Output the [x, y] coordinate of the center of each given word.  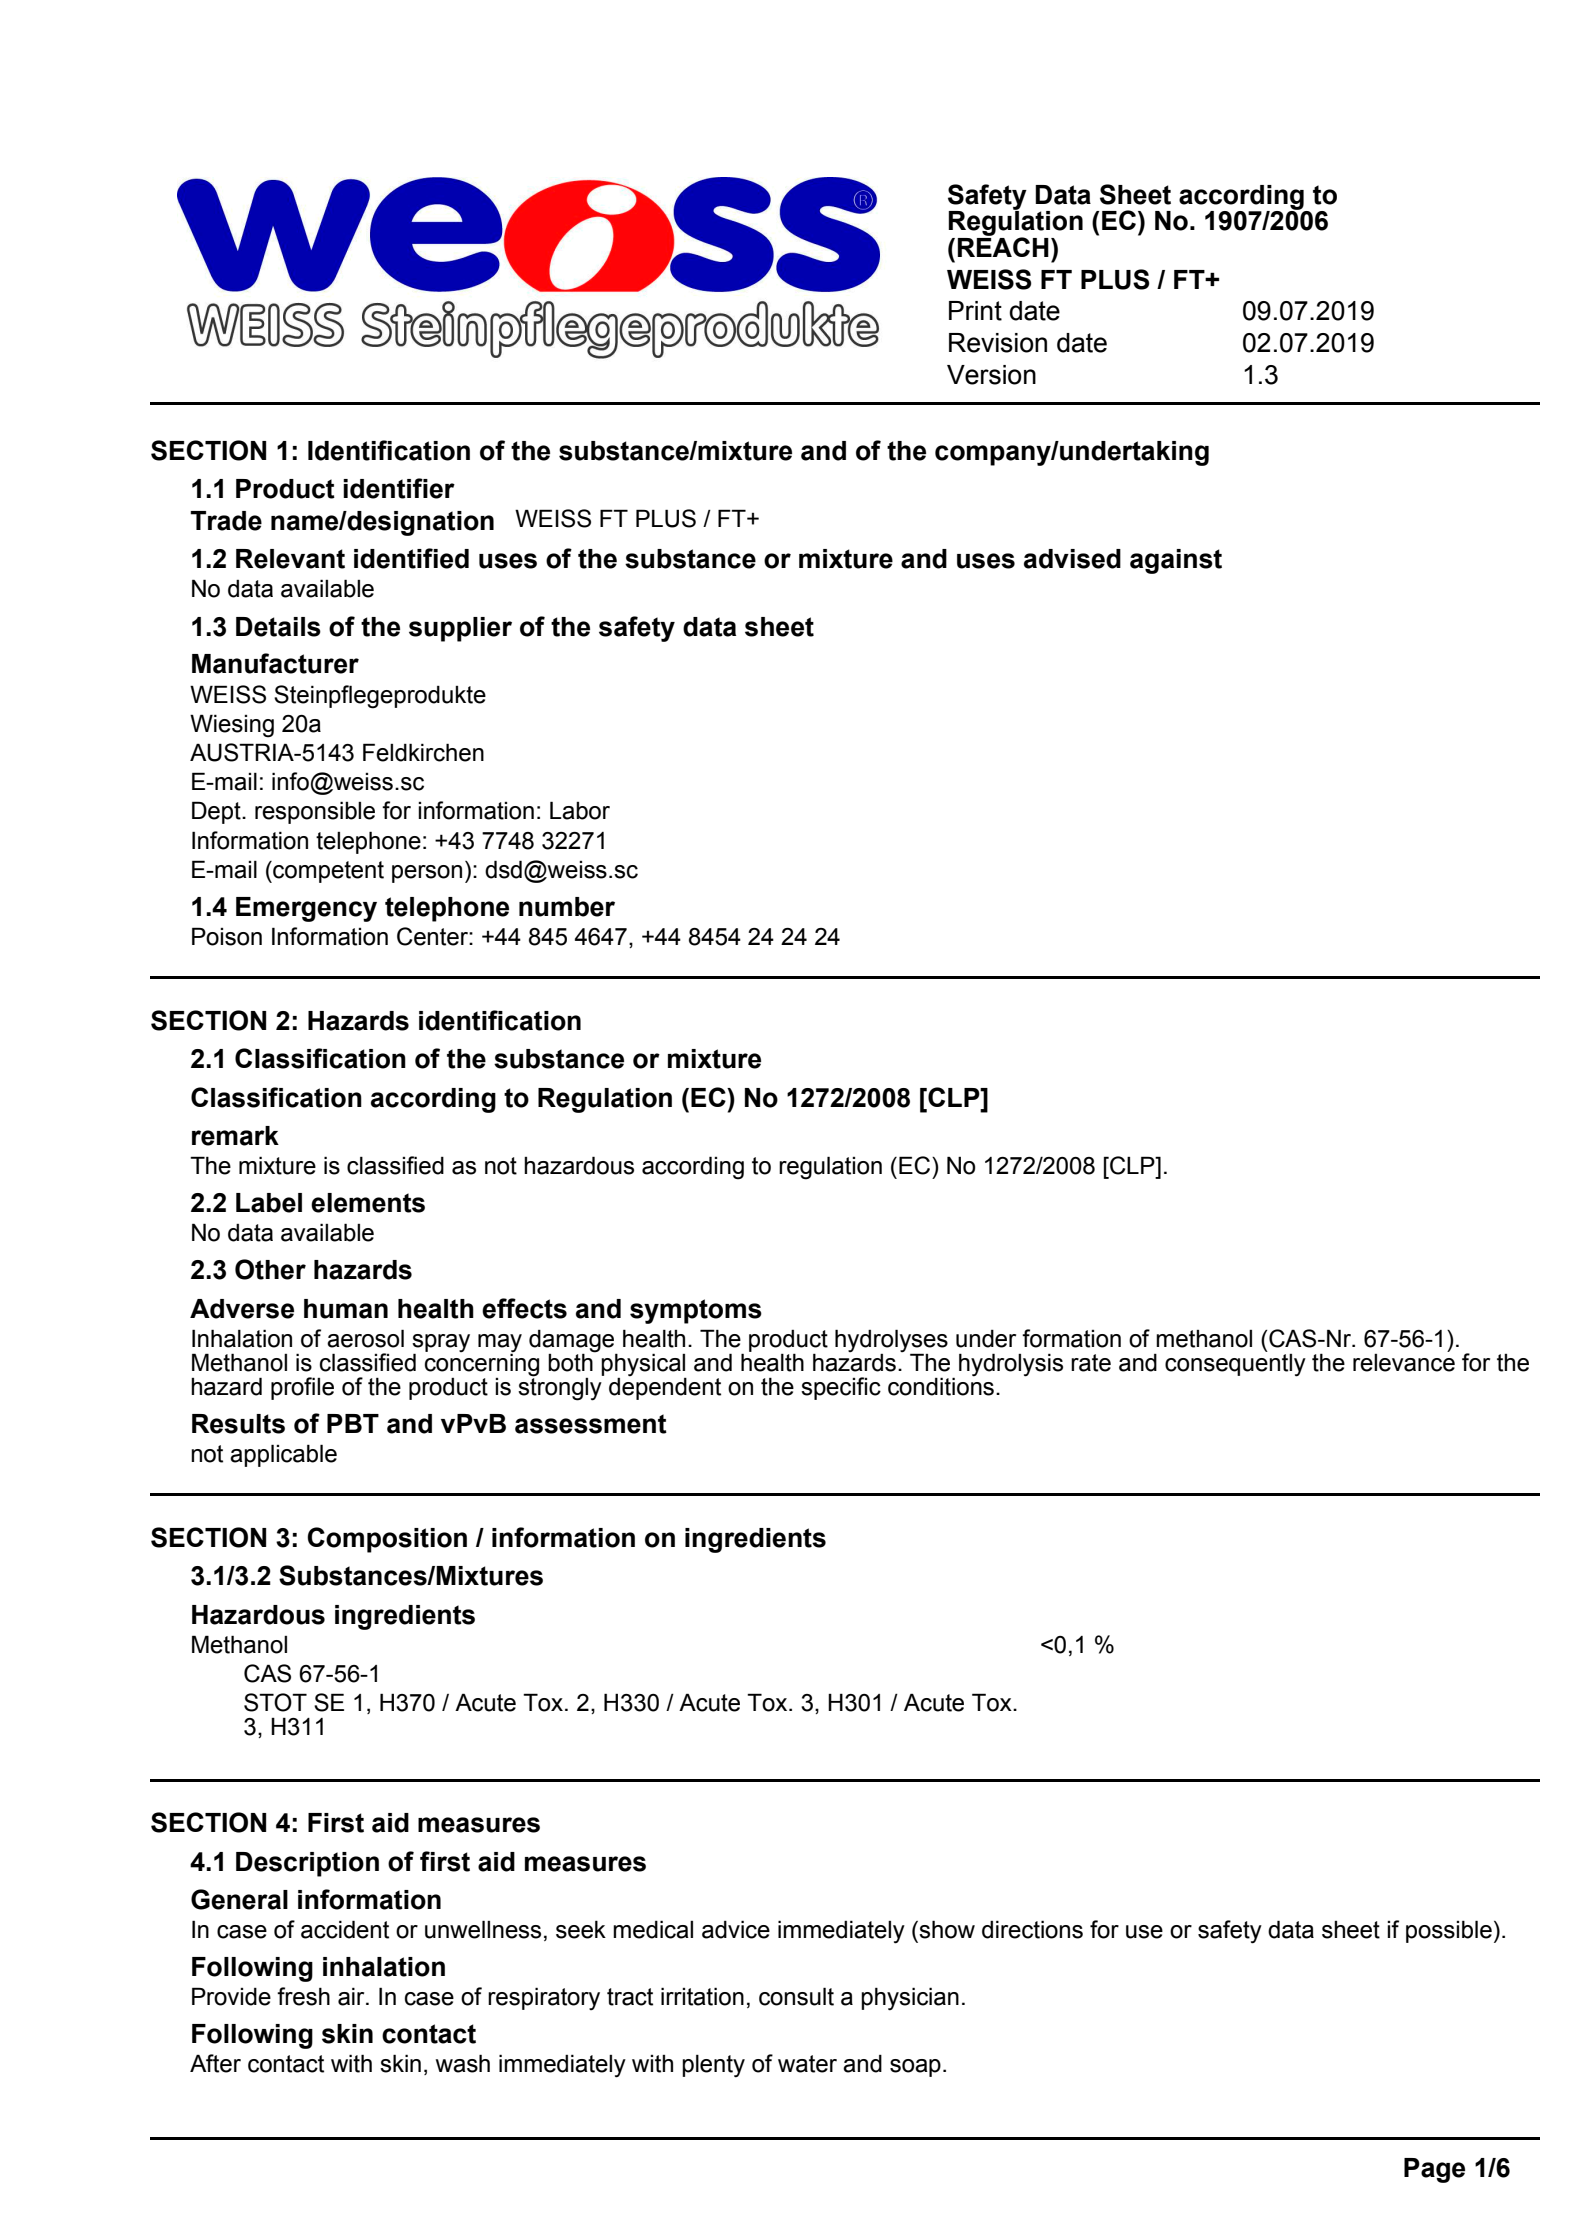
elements [368, 1203]
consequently [1235, 1364]
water [807, 2064]
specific [841, 1388]
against [1176, 561]
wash [463, 2063]
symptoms [696, 1311]
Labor [580, 810]
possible [1449, 1931]
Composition [387, 1540]
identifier [399, 488]
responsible [315, 812]
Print [975, 311]
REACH [1003, 246]
